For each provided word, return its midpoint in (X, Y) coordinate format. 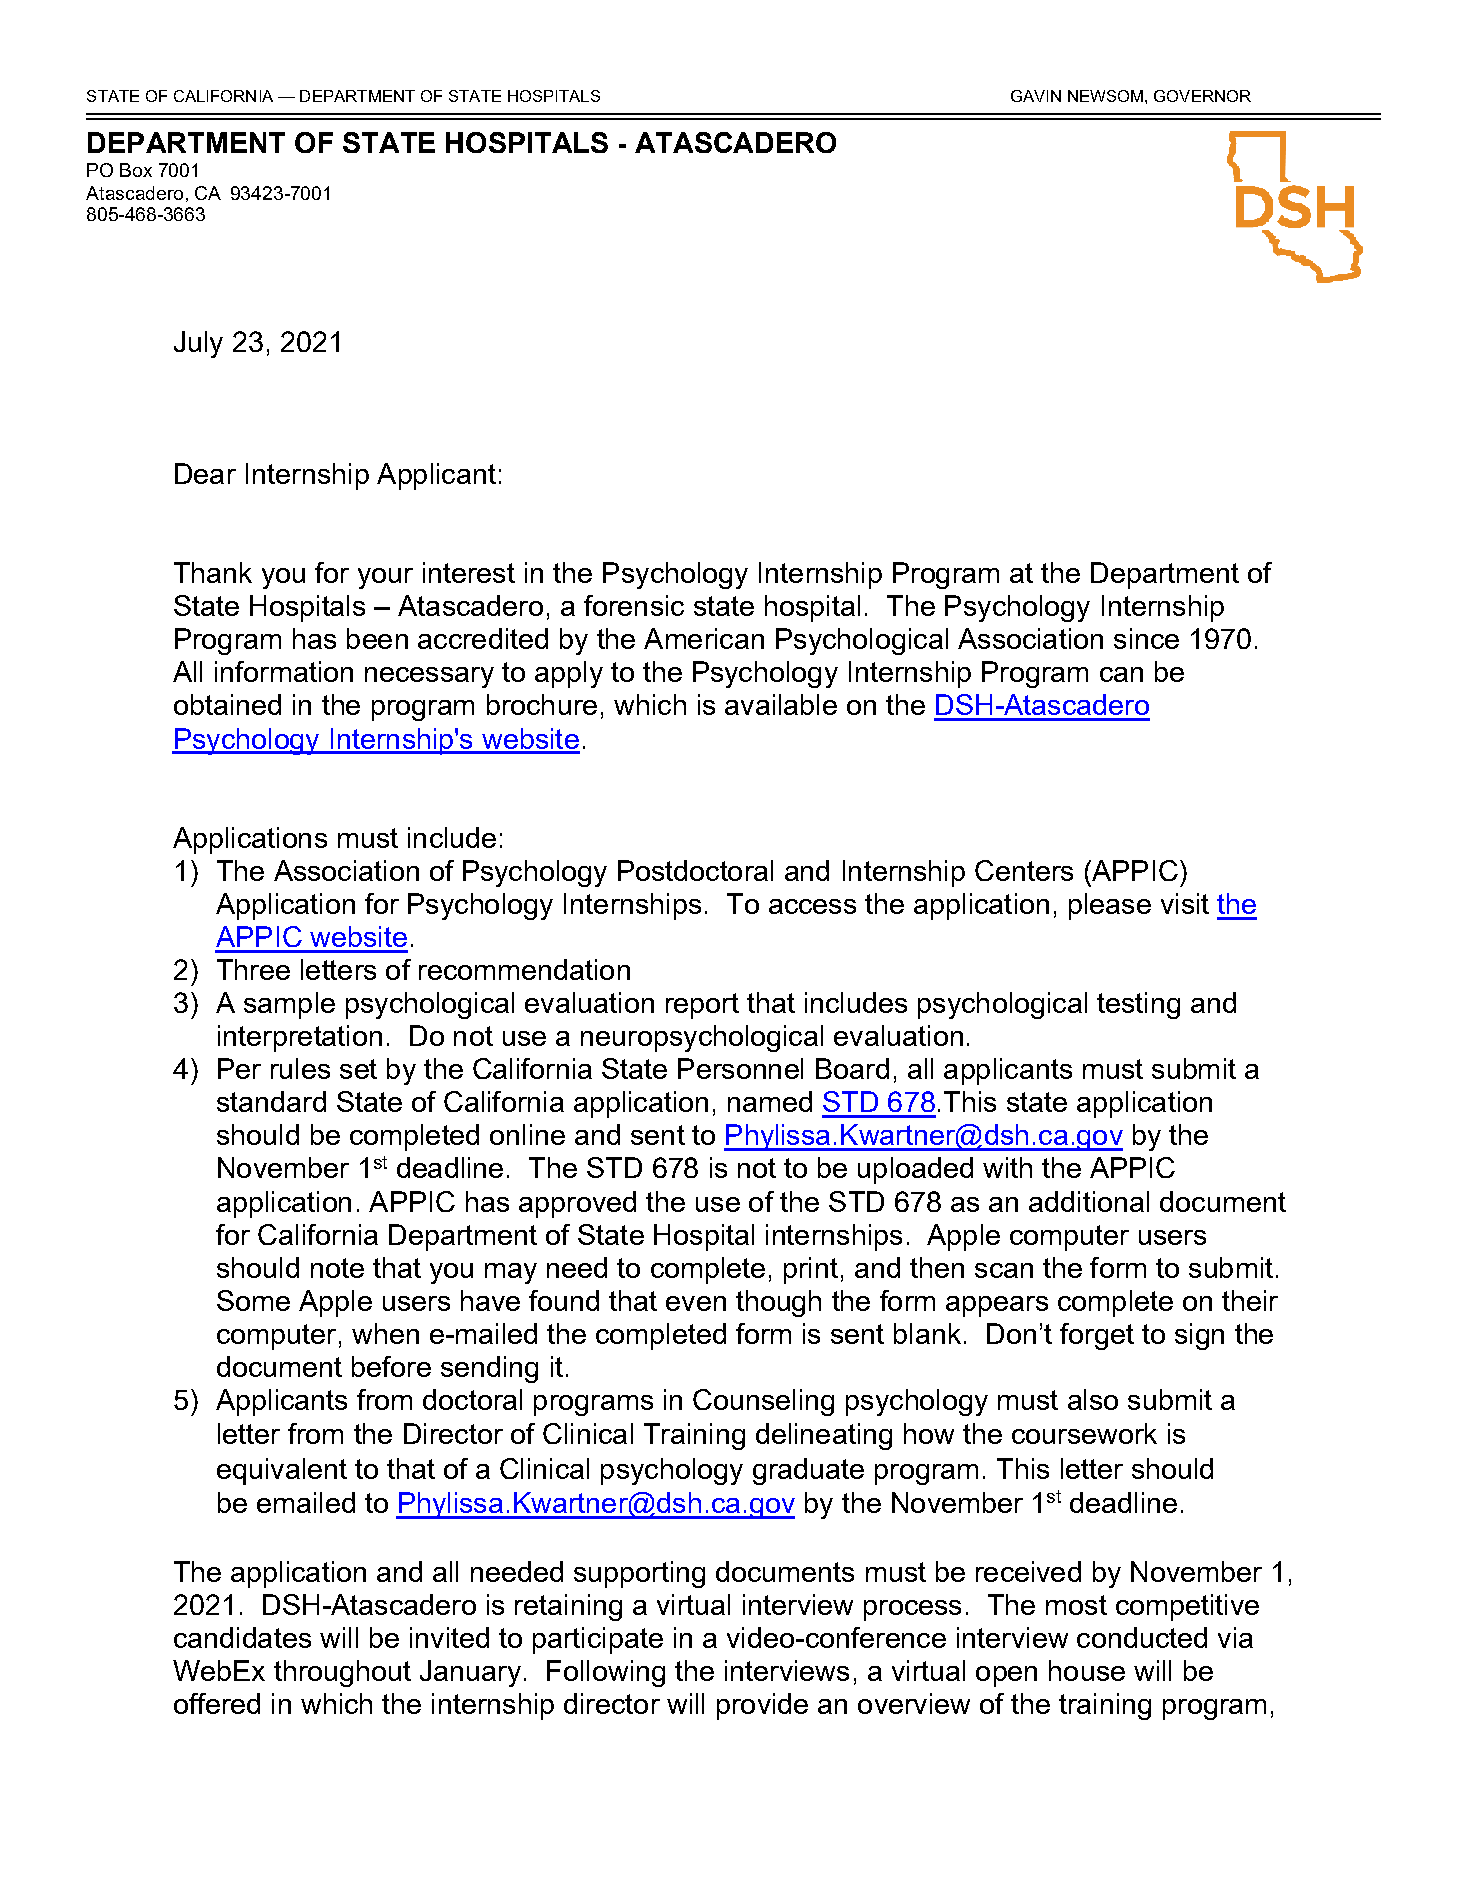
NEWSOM (1105, 96)
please (1110, 906)
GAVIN (1036, 96)
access (812, 906)
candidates (242, 1637)
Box (136, 170)
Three (253, 969)
